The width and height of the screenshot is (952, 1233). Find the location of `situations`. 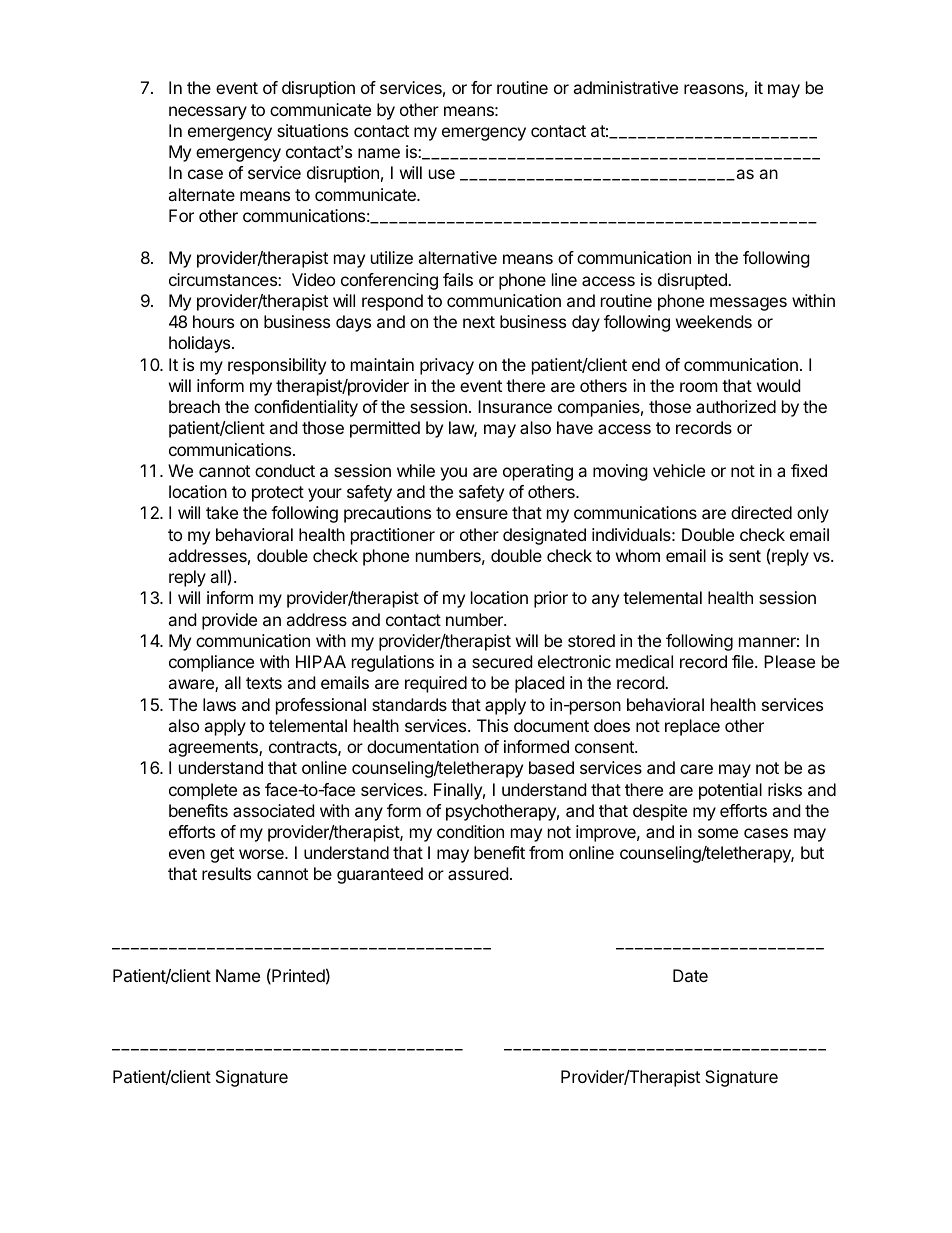

situations is located at coordinates (312, 130).
